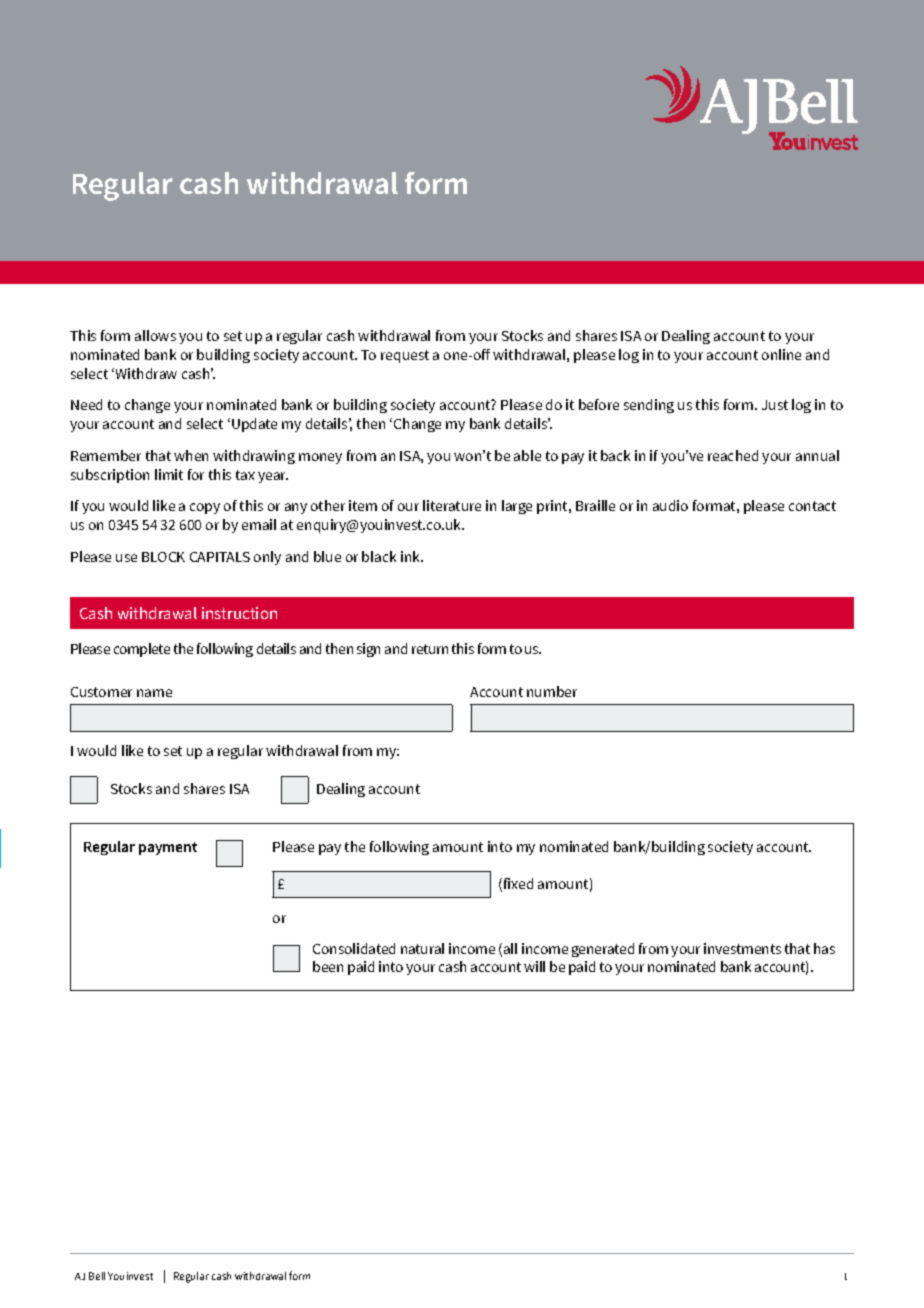 This screenshot has height=1308, width=924. I want to click on investments, so click(742, 948).
